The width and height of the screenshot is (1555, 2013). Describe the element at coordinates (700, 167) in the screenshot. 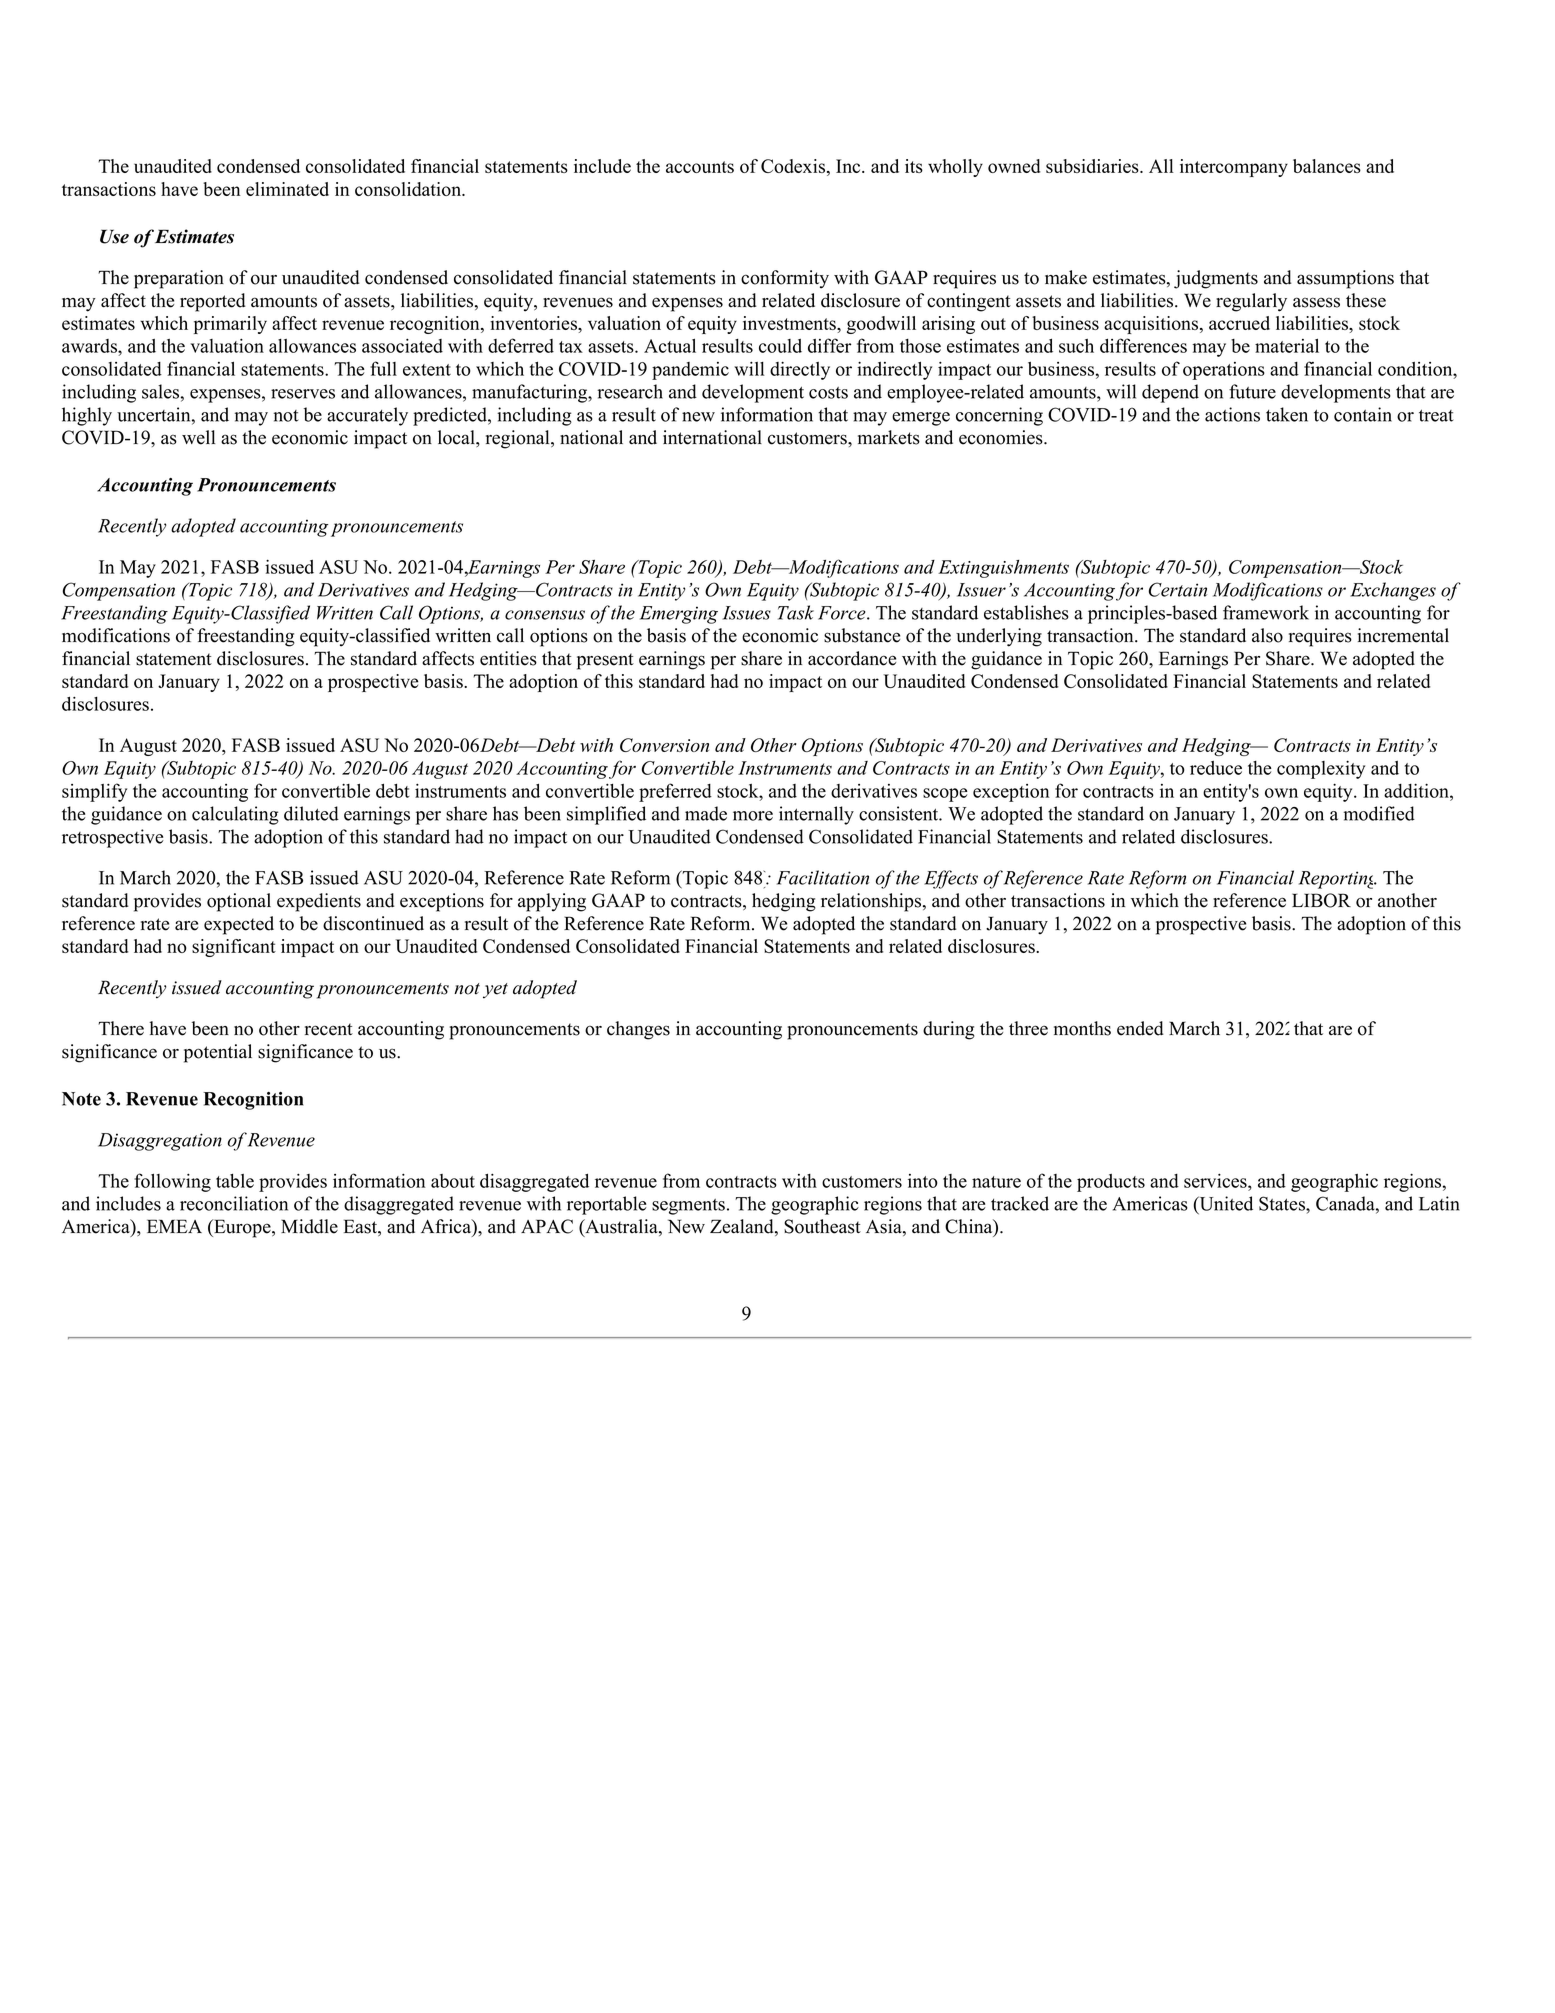

I see `accounts` at that location.
